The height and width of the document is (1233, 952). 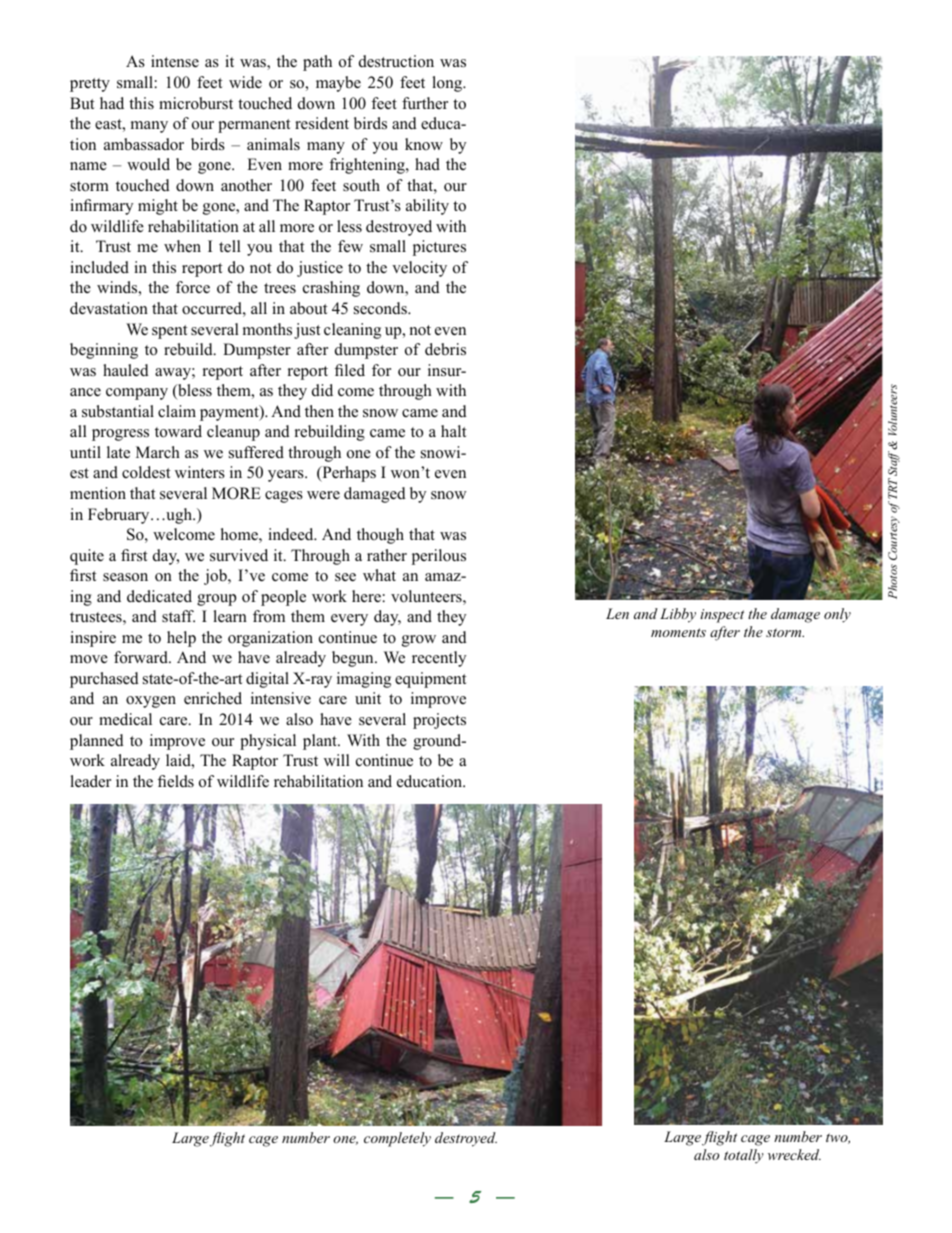 I want to click on long, so click(x=448, y=84).
